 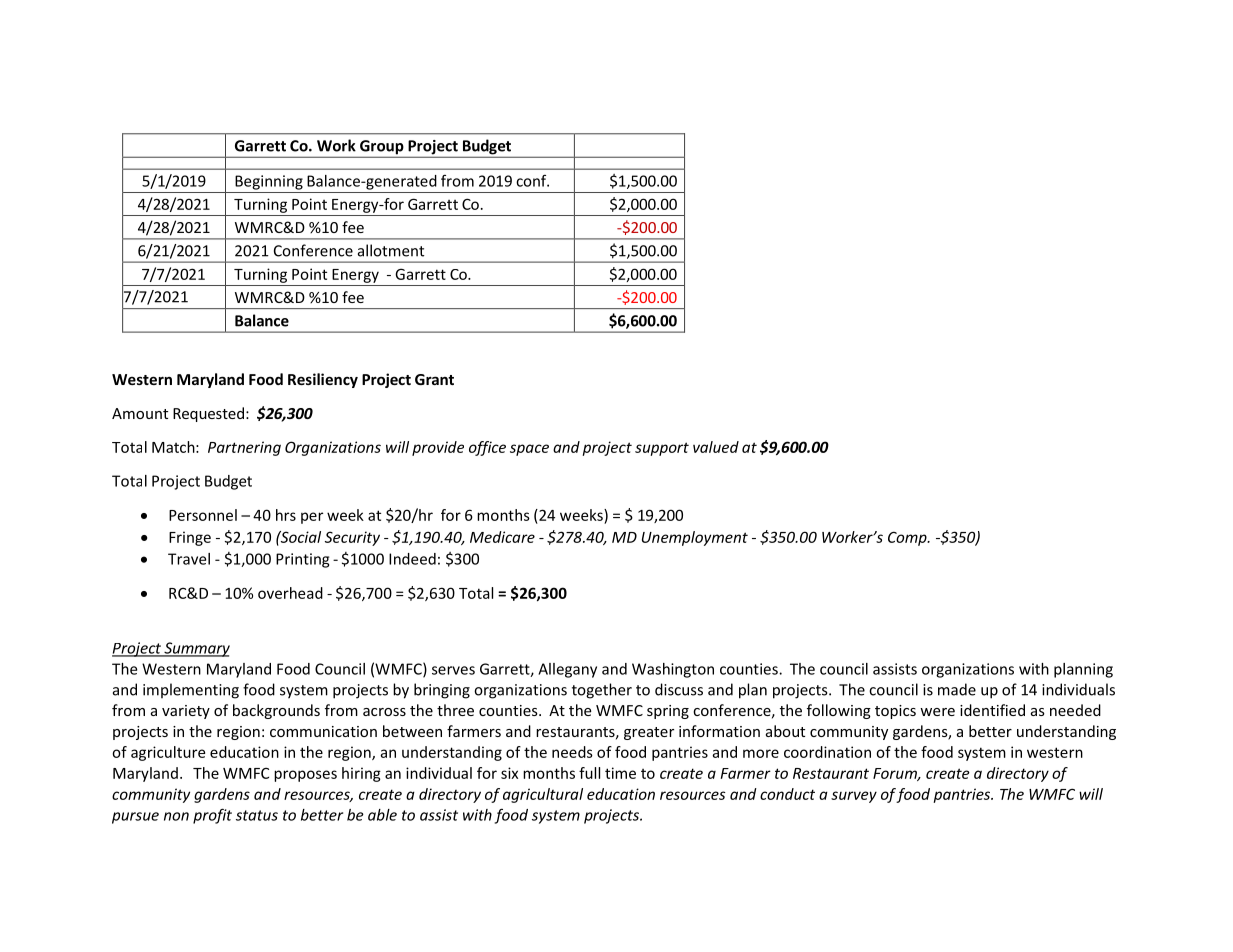 What do you see at coordinates (673, 670) in the image?
I see `Washington` at bounding box center [673, 670].
